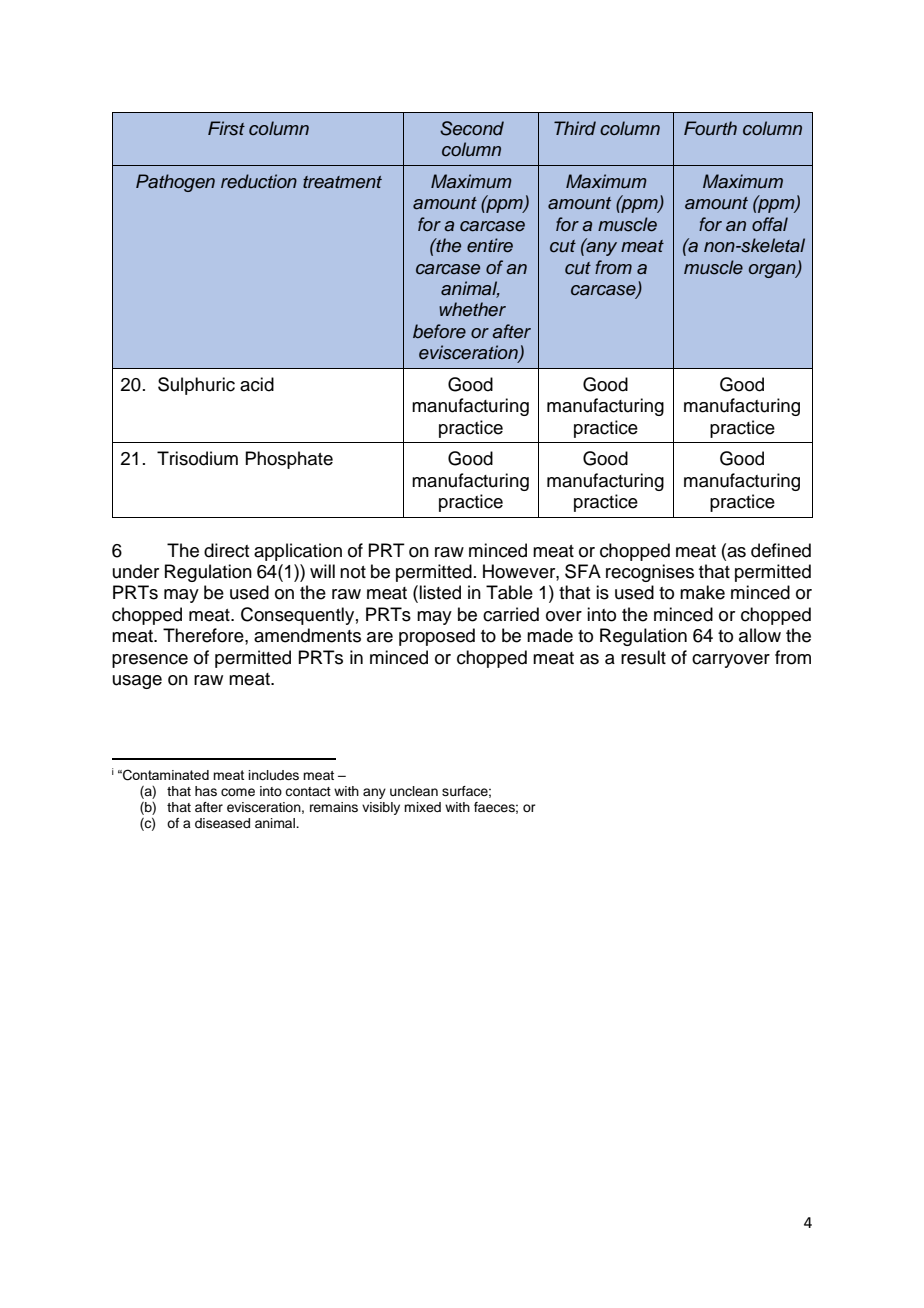 This image has height=1308, width=924. I want to click on mixed, so click(422, 807).
